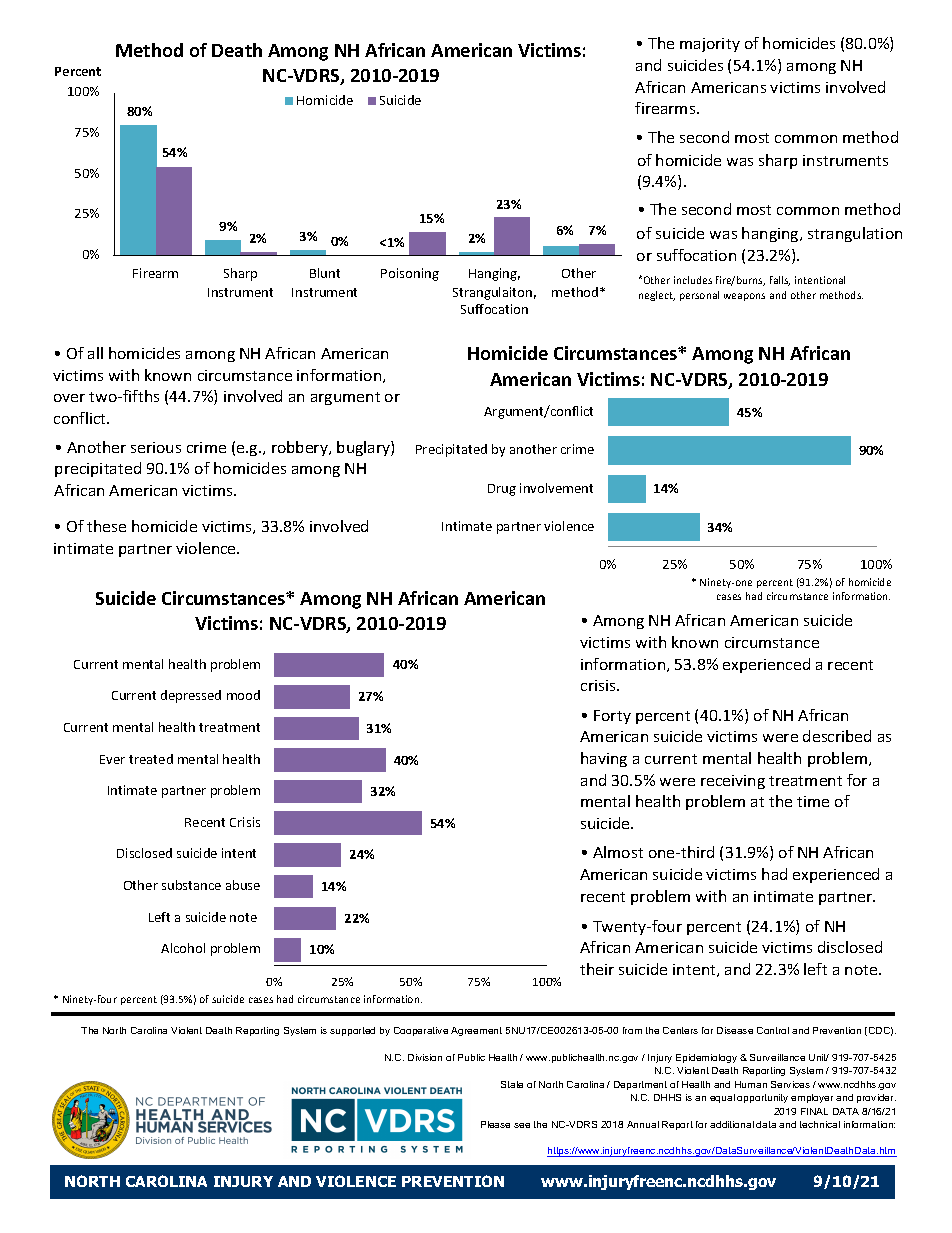 This screenshot has height=1233, width=952. I want to click on strangulation, so click(855, 234).
